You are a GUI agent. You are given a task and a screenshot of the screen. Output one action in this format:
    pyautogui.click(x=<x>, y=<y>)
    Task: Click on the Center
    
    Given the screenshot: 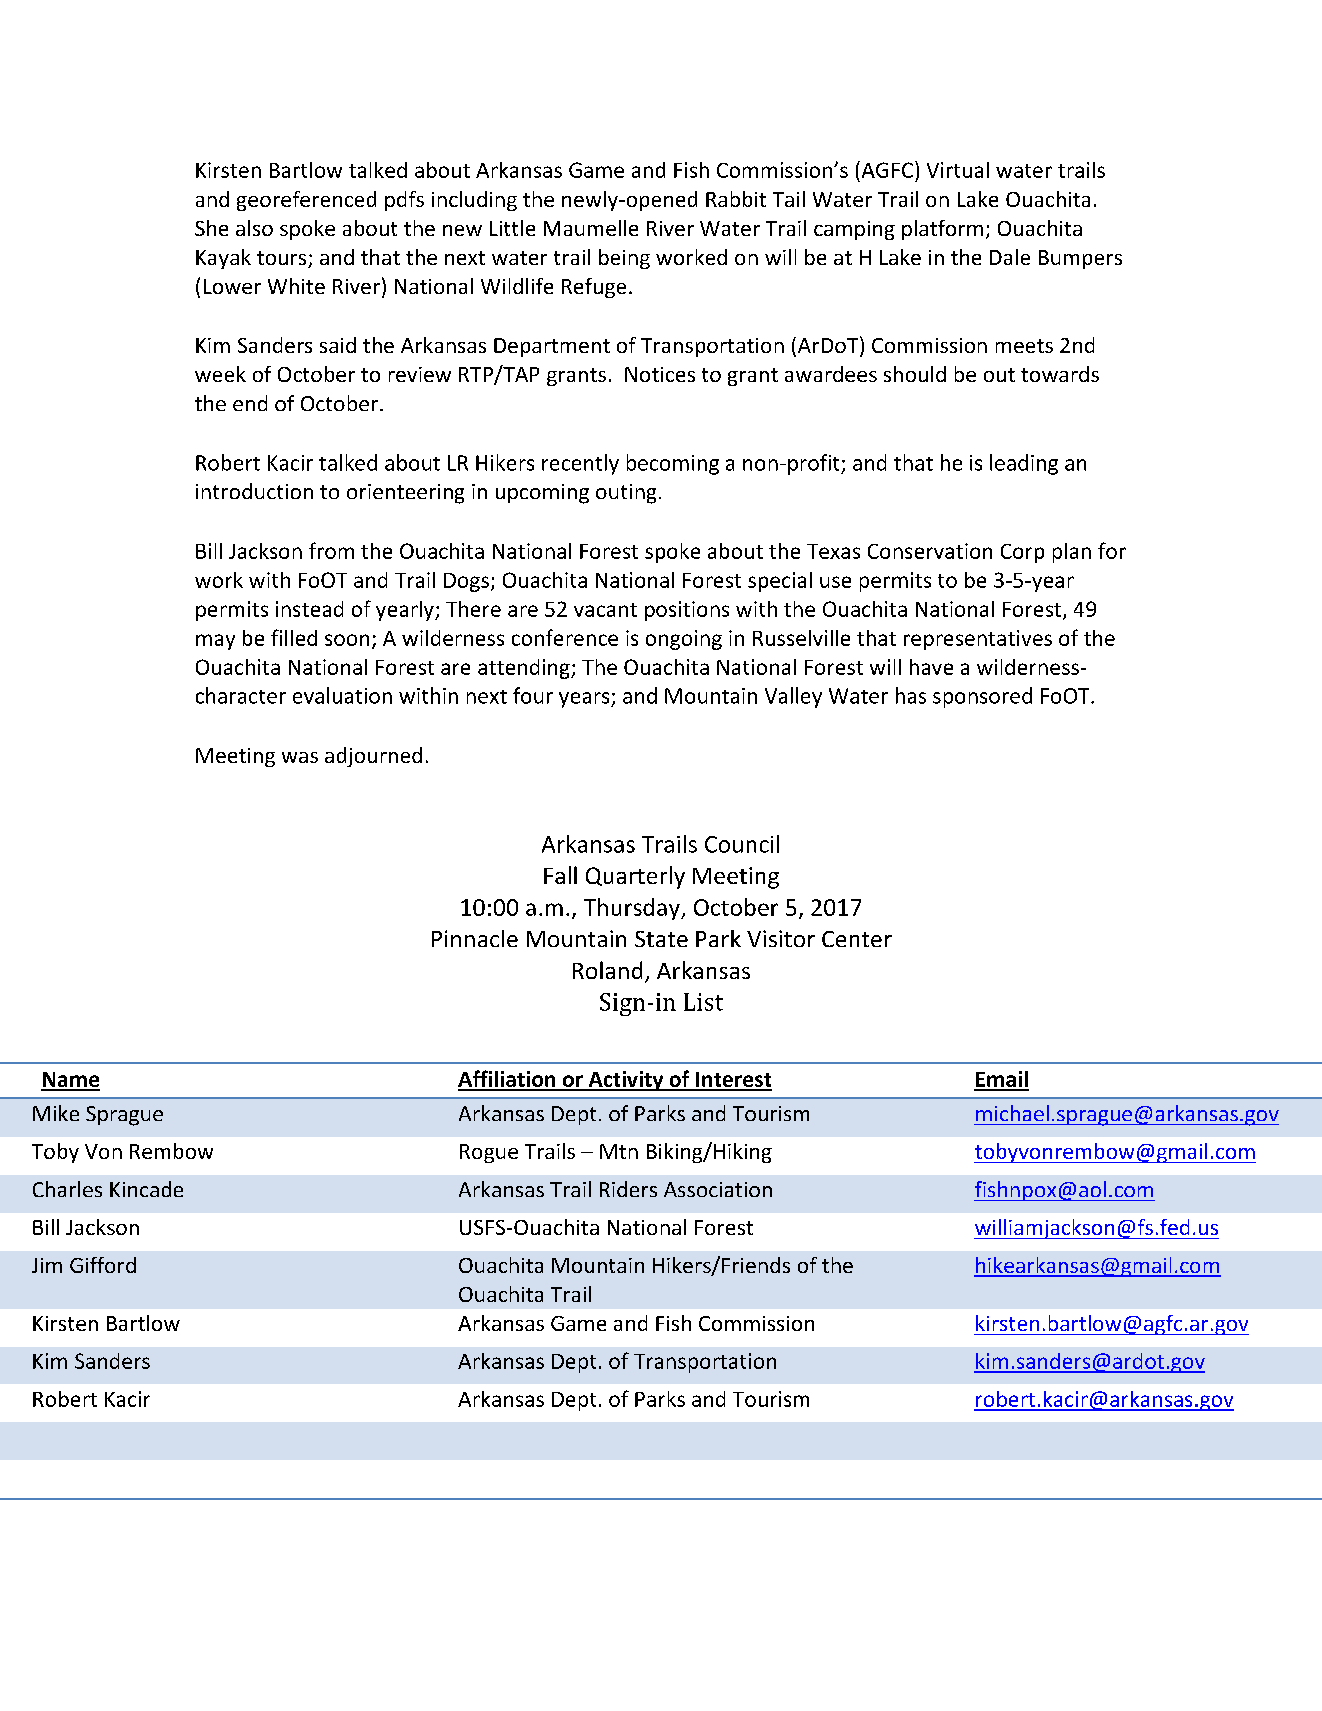 What is the action you would take?
    pyautogui.click(x=857, y=939)
